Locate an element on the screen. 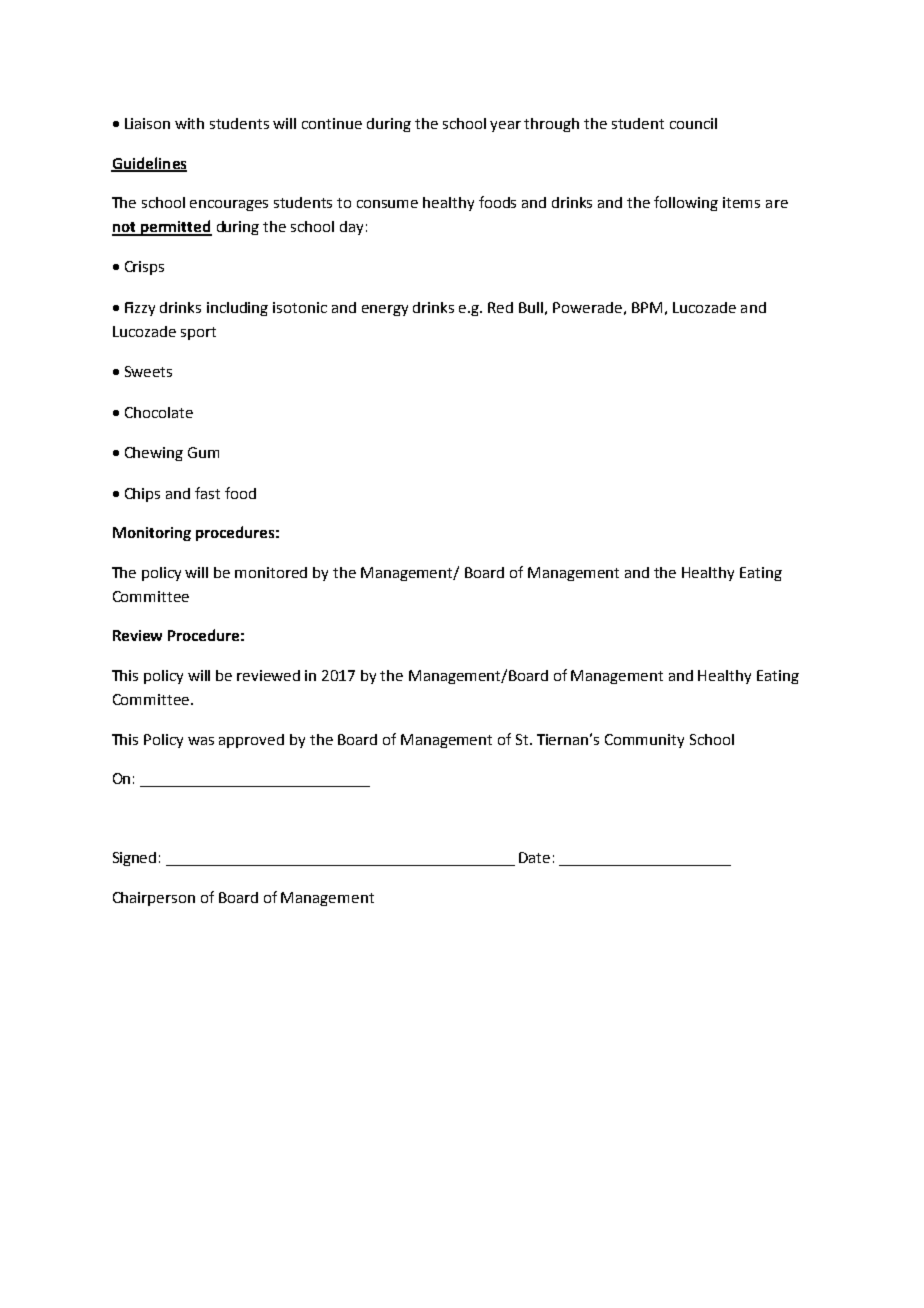  Chairperson is located at coordinates (154, 899).
